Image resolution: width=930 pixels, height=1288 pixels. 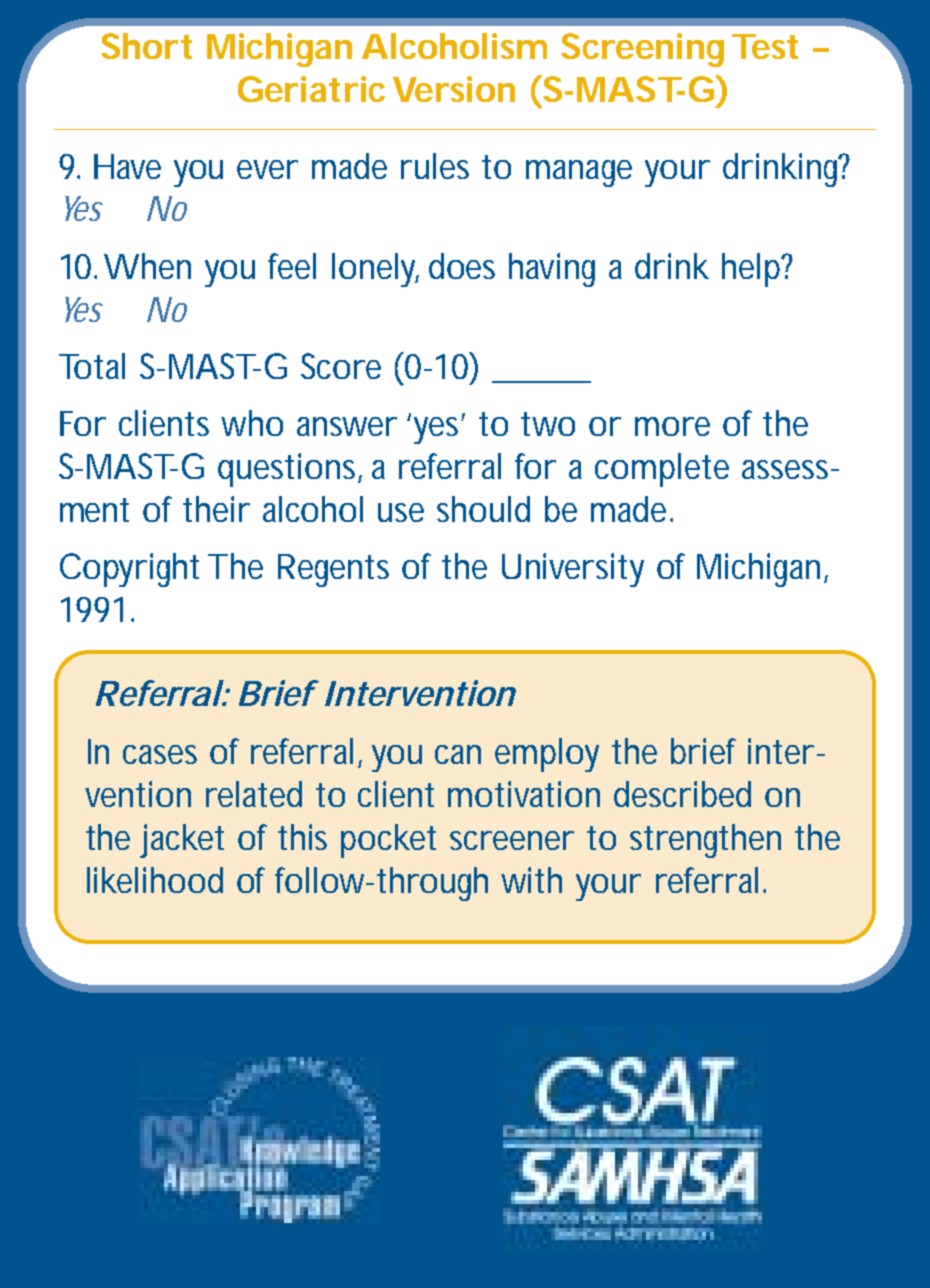 I want to click on Copyright, so click(x=129, y=570).
